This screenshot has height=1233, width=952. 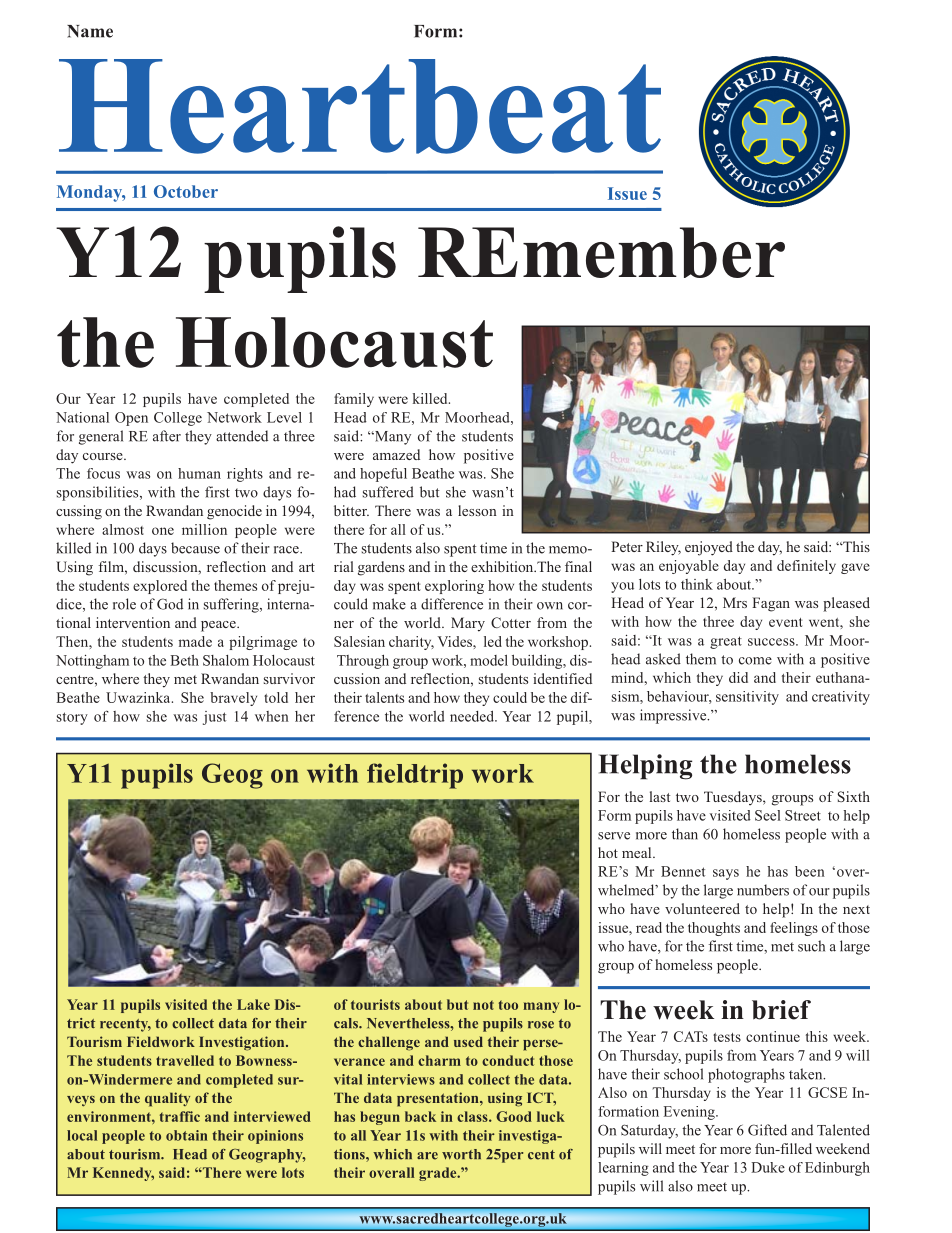 I want to click on exploring, so click(x=454, y=587).
